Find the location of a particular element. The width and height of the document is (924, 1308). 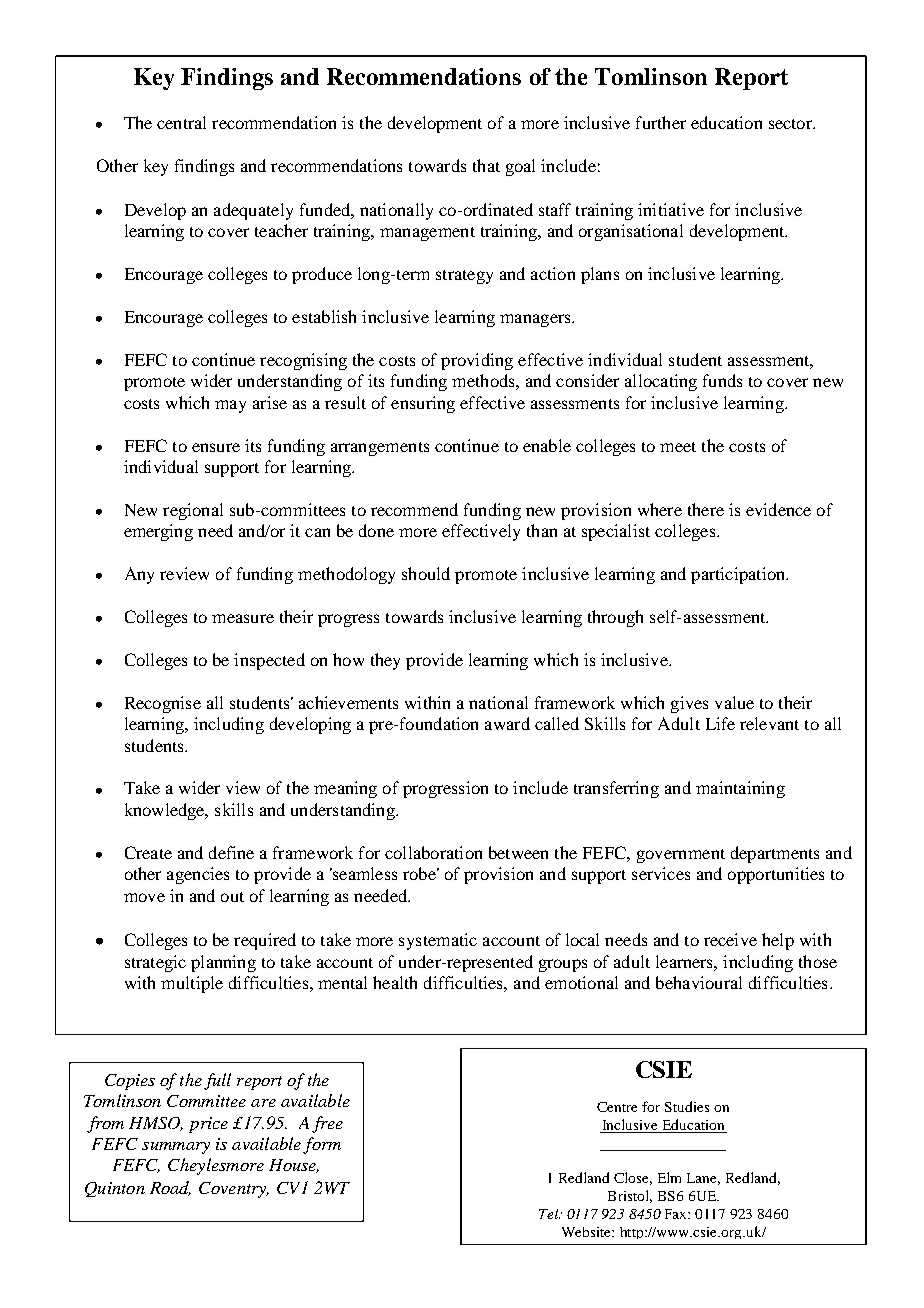

summary is located at coordinates (176, 1148).
